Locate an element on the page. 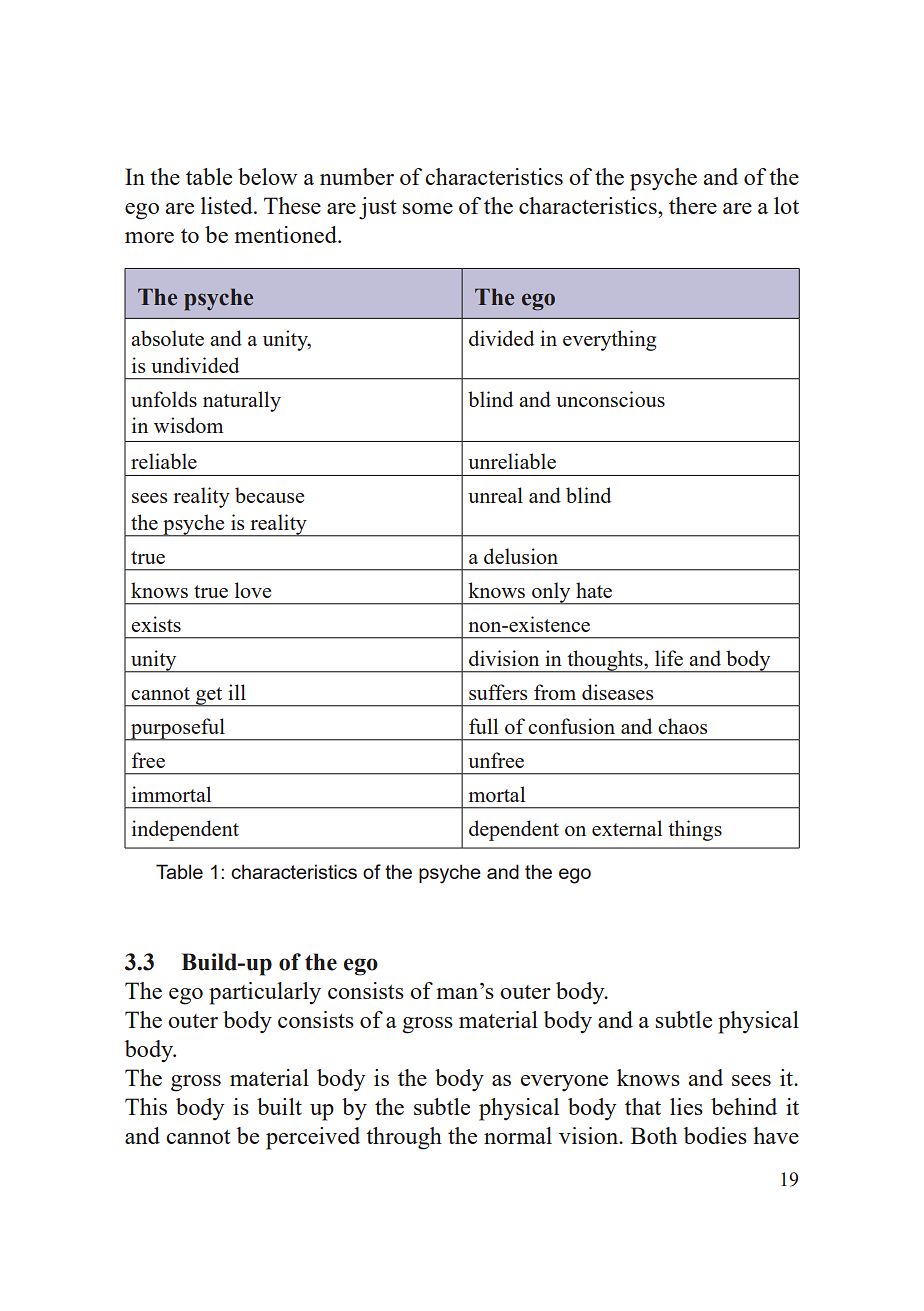 This document has height=1311, width=924. listed is located at coordinates (228, 205).
